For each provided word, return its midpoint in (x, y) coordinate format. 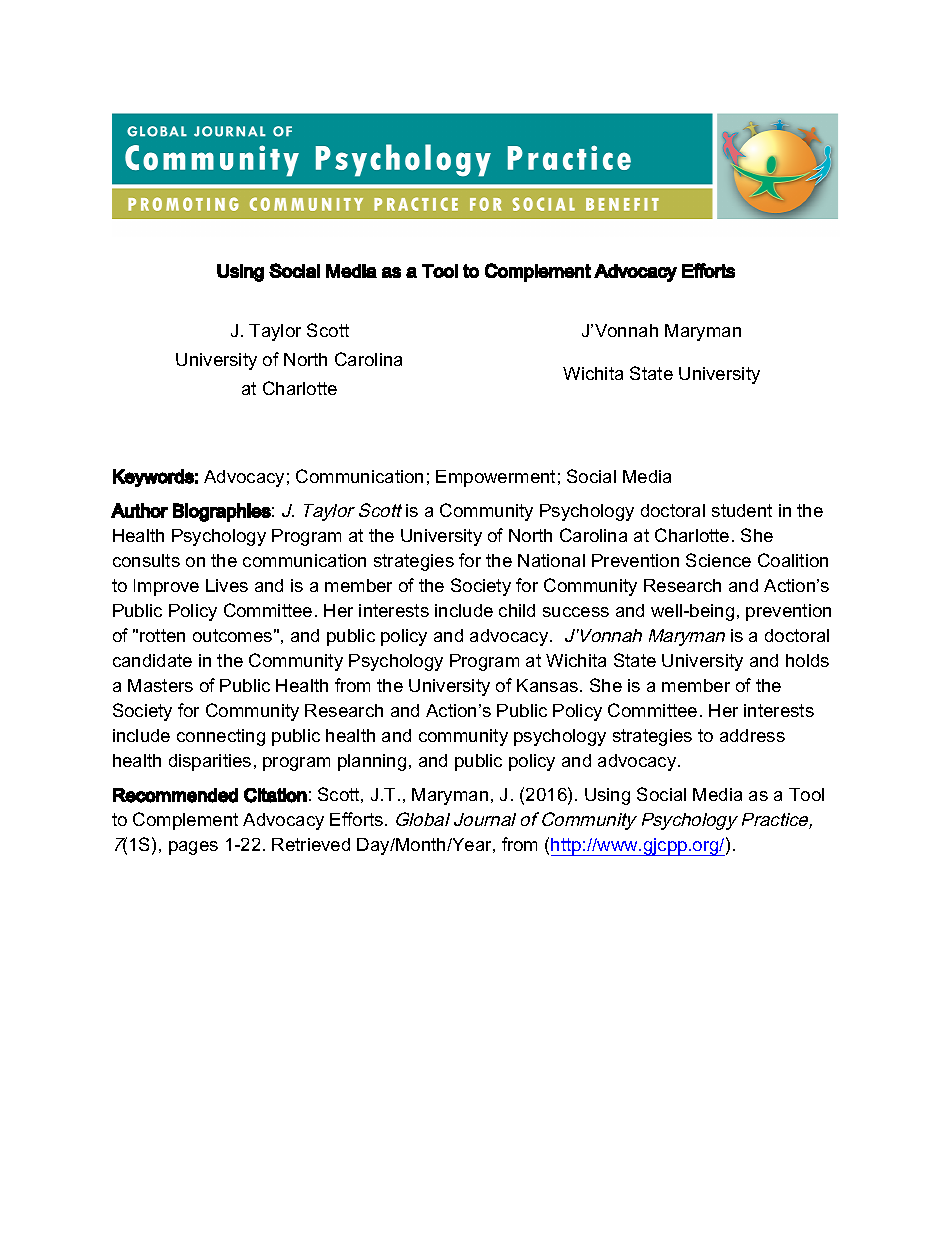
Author (139, 510)
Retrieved (311, 844)
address (752, 735)
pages (193, 848)
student (742, 510)
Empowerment (495, 478)
